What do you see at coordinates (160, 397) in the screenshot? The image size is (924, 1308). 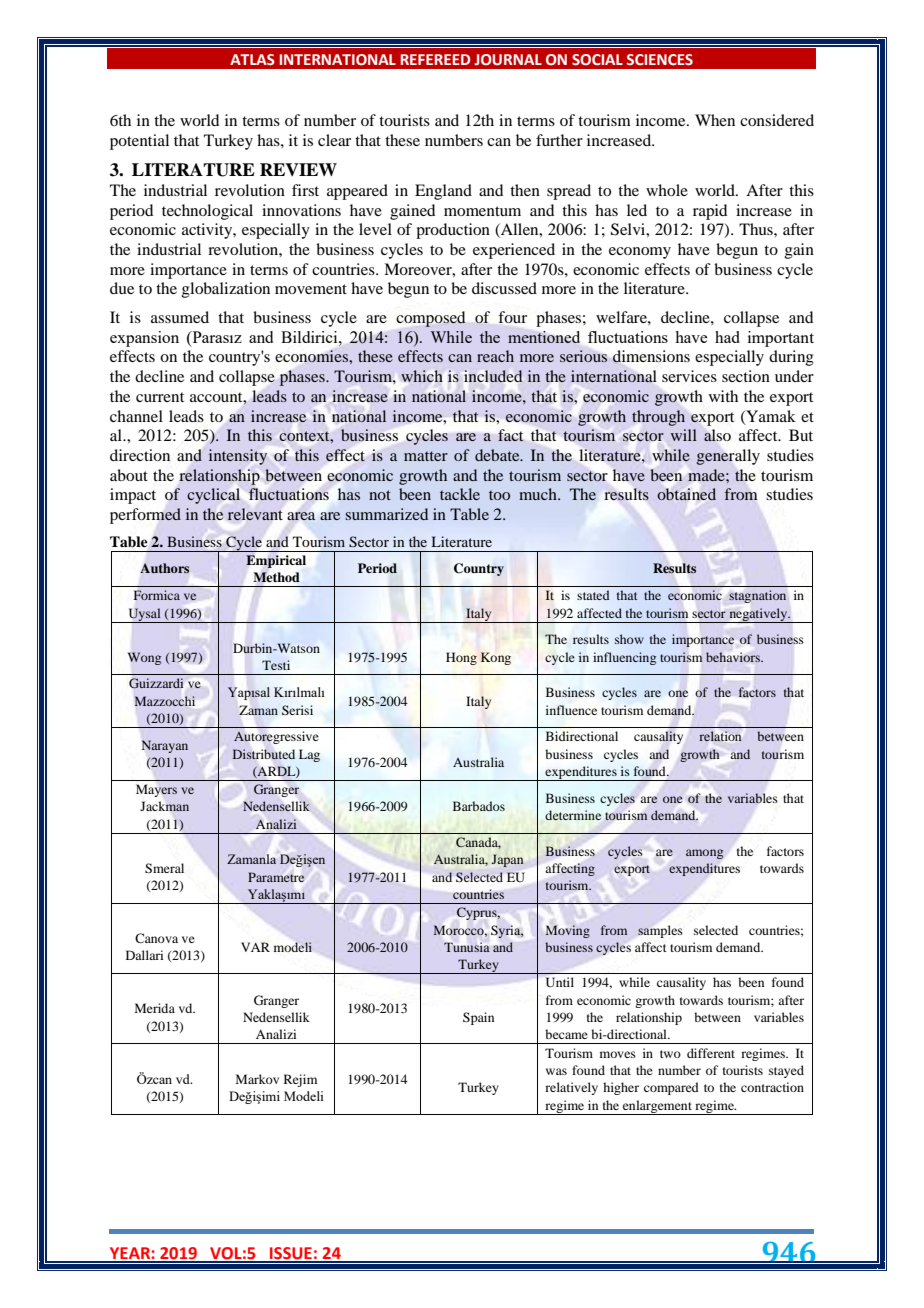 I see `current` at bounding box center [160, 397].
